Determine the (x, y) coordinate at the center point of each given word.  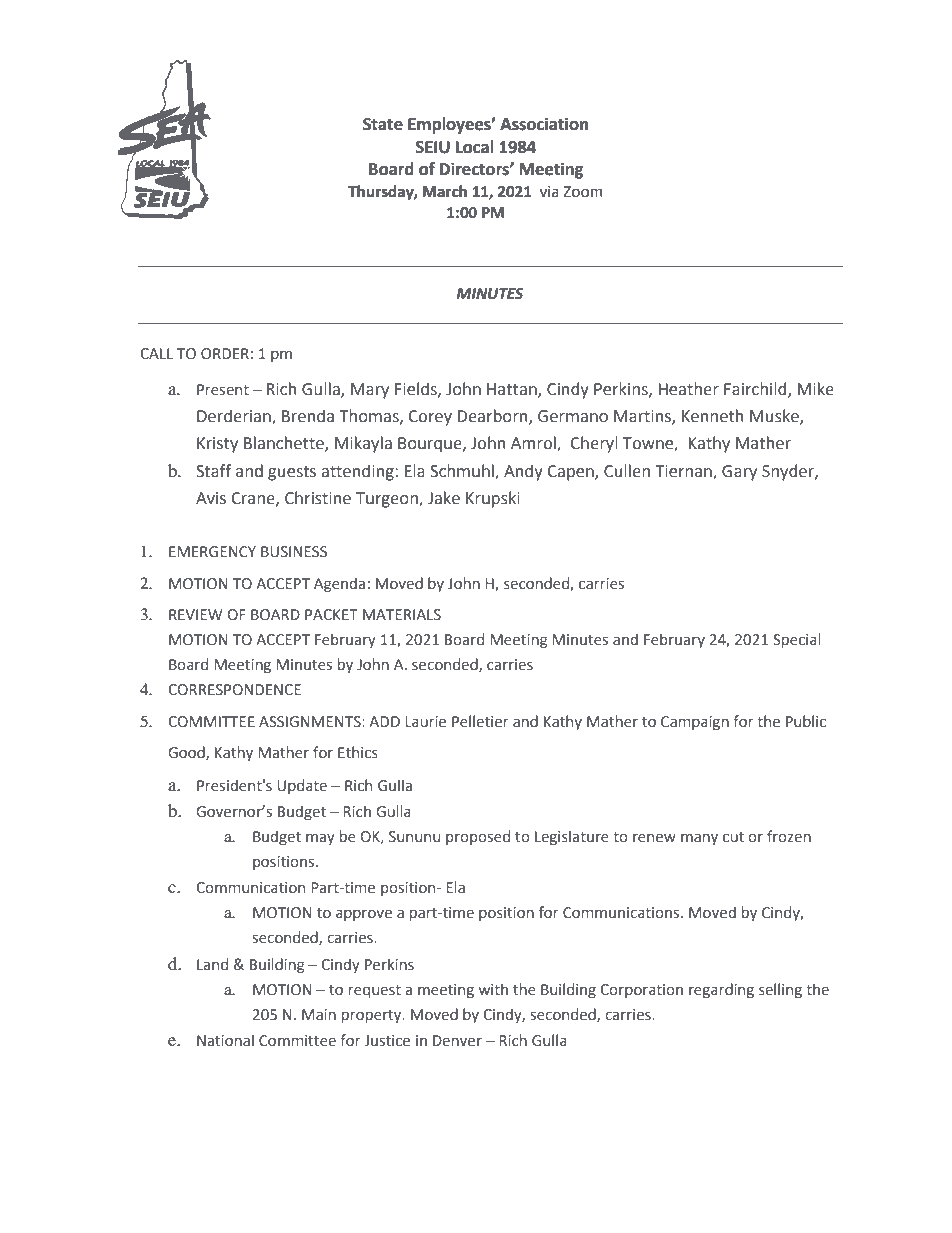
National (225, 1040)
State (383, 124)
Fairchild (756, 389)
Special (797, 640)
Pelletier (480, 721)
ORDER (225, 354)
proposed (478, 837)
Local (475, 147)
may (320, 839)
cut (733, 837)
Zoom (582, 192)
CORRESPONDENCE (234, 690)
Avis (211, 498)
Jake (444, 498)
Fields (417, 389)
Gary (739, 473)
